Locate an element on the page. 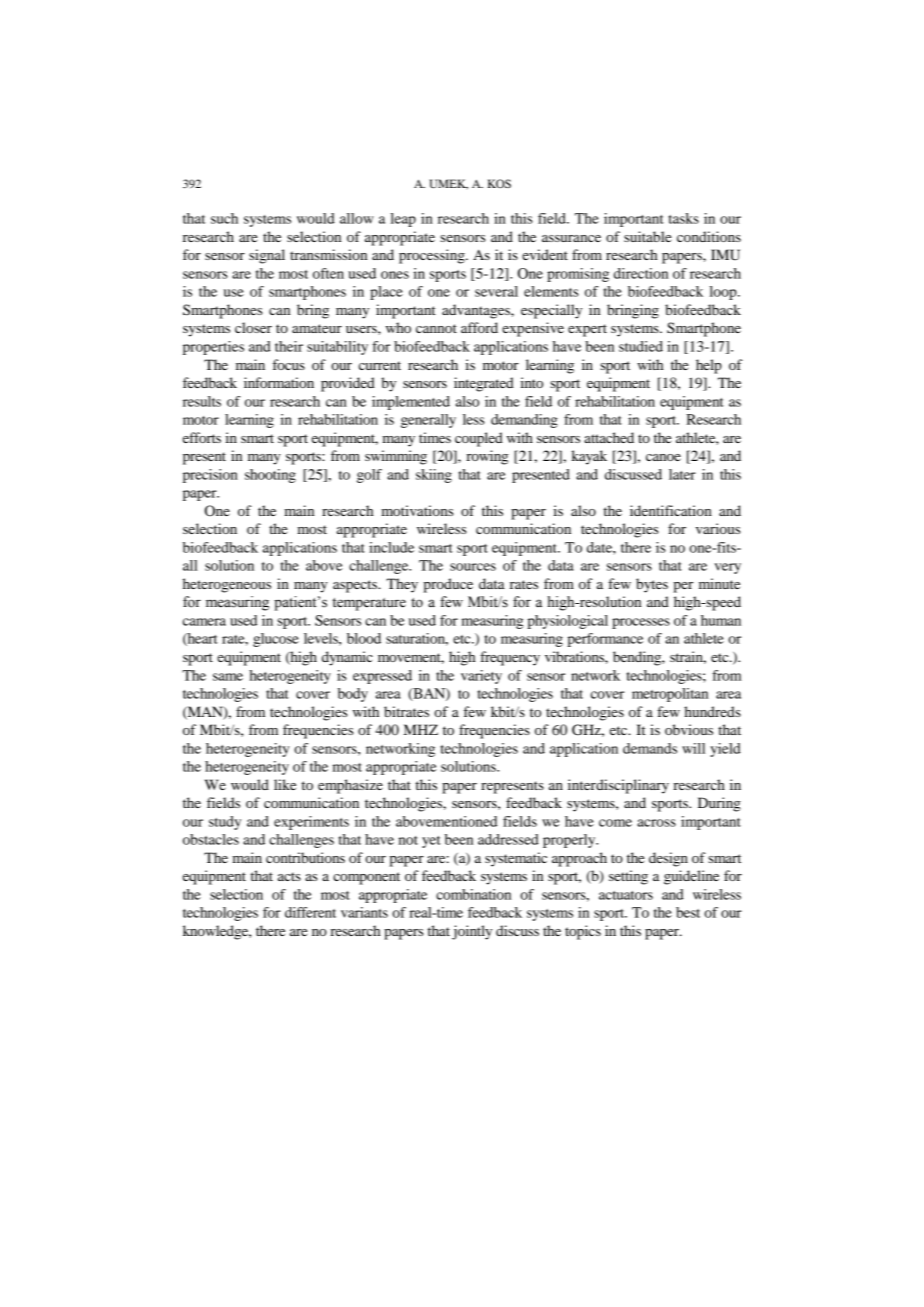  combination is located at coordinates (473, 894).
